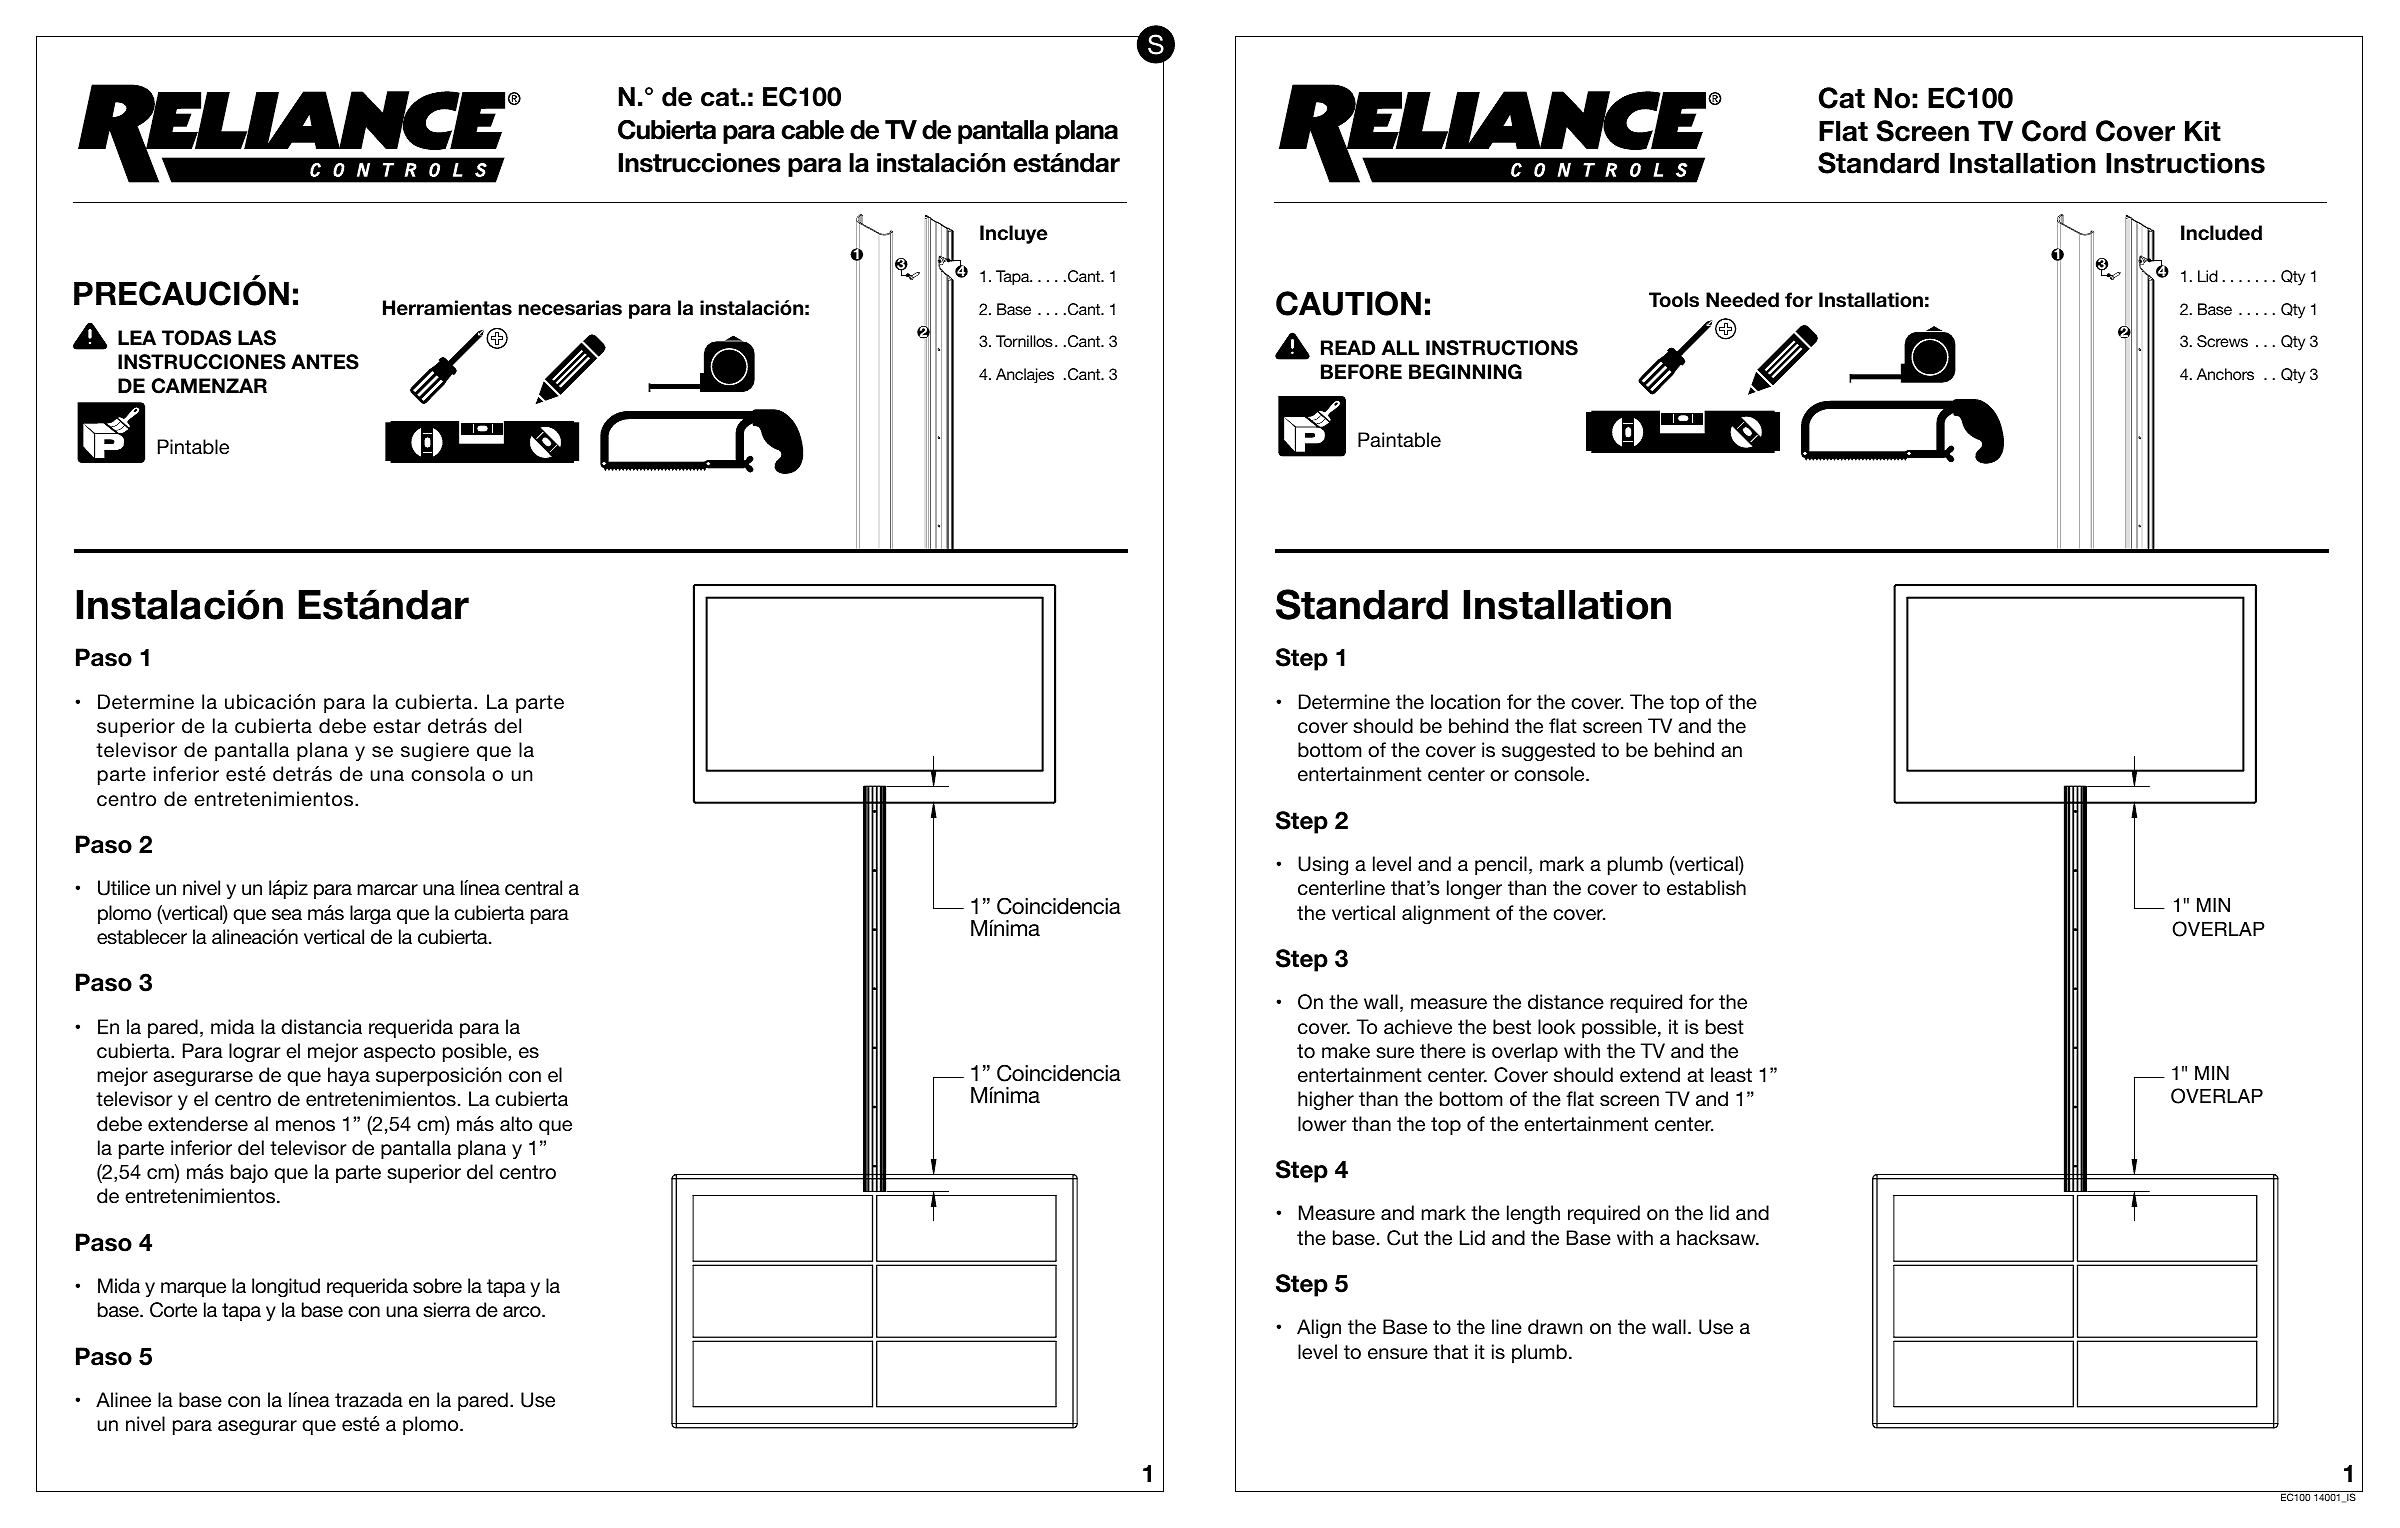 This screenshot has height=1528, width=2400. What do you see at coordinates (321, 1027) in the screenshot?
I see `distancia` at bounding box center [321, 1027].
